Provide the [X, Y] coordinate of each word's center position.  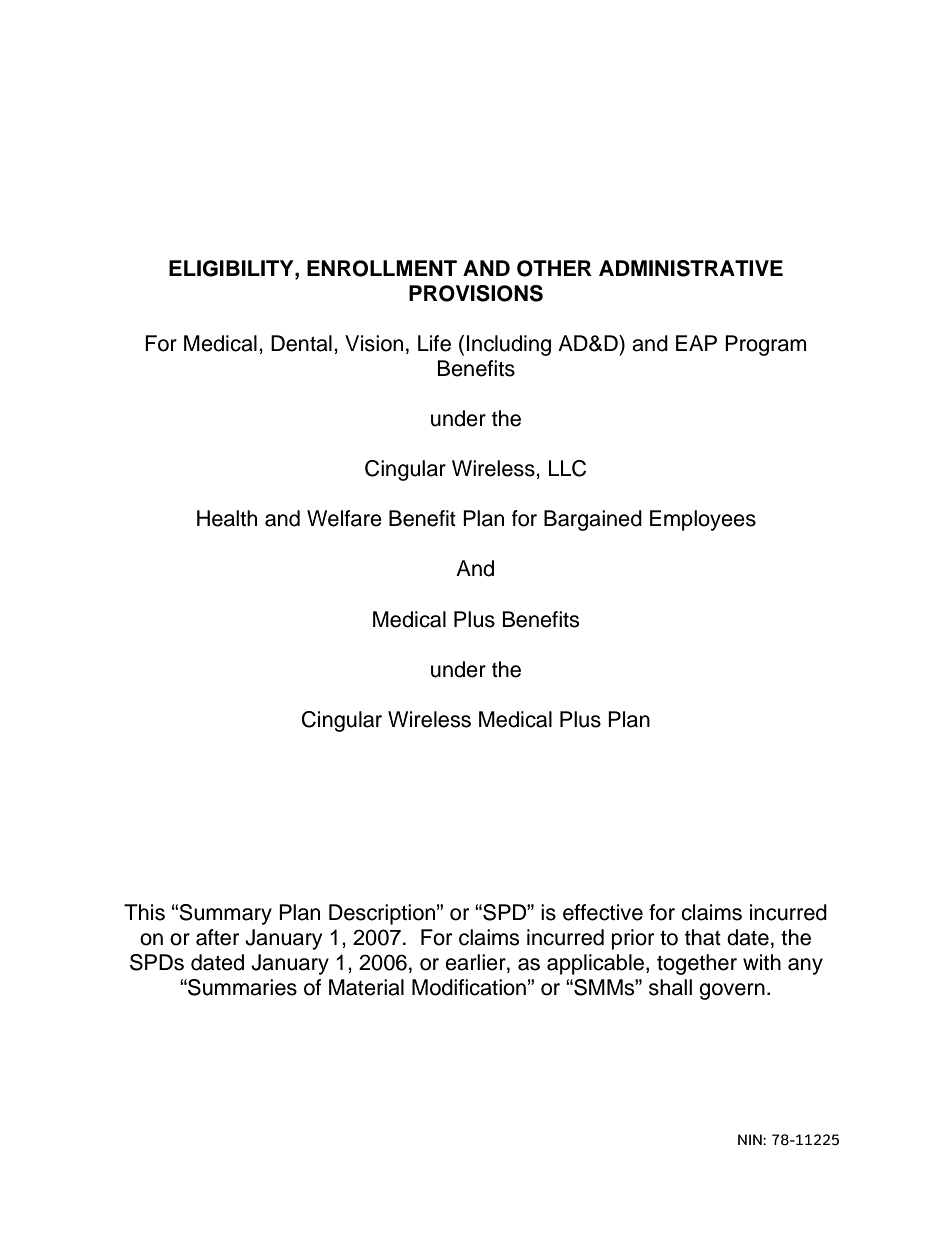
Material [366, 987]
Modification [469, 987]
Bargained [593, 520]
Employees [703, 520]
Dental [301, 343]
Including [509, 345]
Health [227, 518]
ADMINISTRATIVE [691, 268]
